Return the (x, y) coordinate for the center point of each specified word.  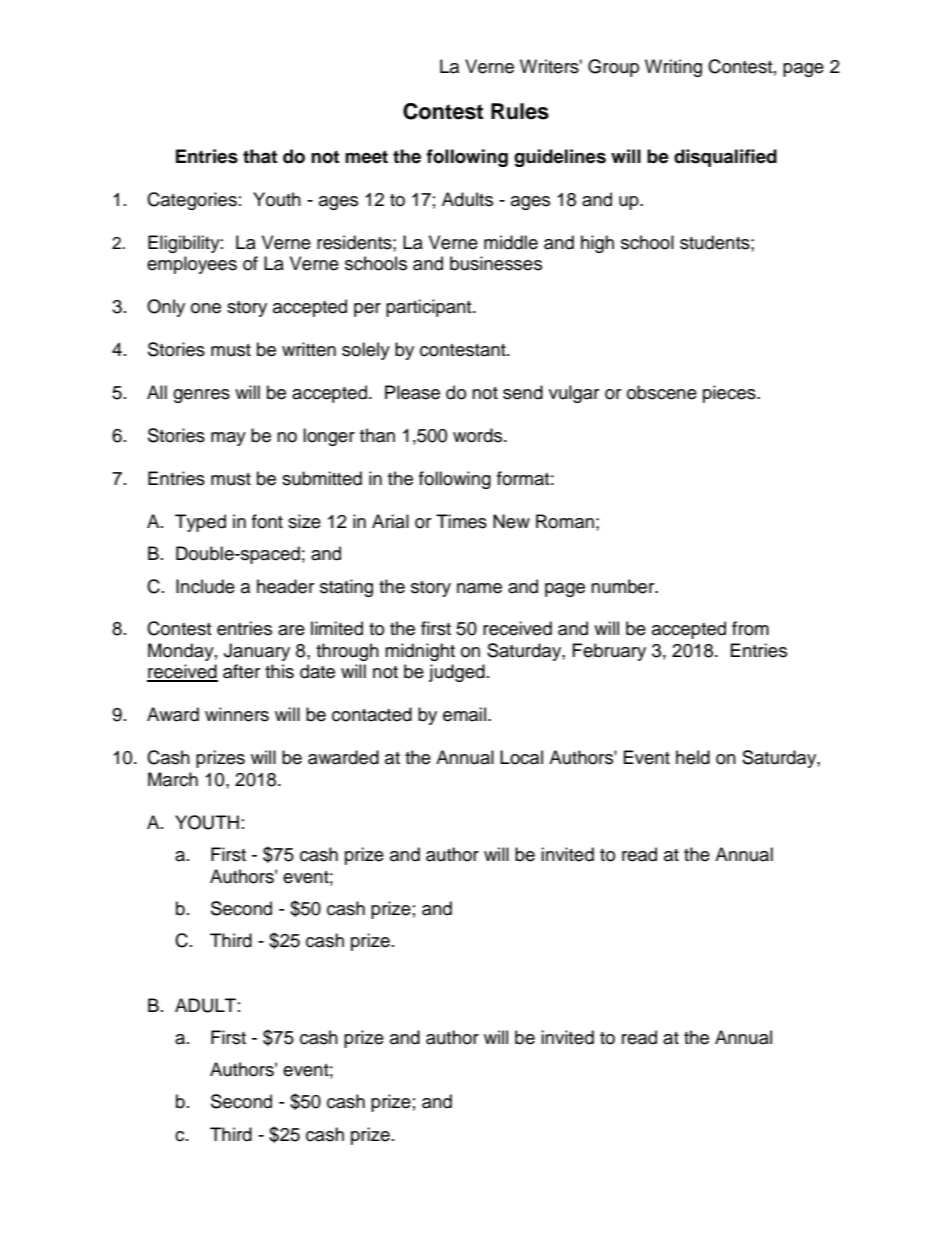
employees (192, 265)
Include (205, 586)
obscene (662, 392)
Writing (673, 68)
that (260, 156)
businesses (496, 263)
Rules (520, 111)
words (479, 435)
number (624, 586)
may (228, 439)
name (479, 588)
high (597, 244)
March (173, 779)
